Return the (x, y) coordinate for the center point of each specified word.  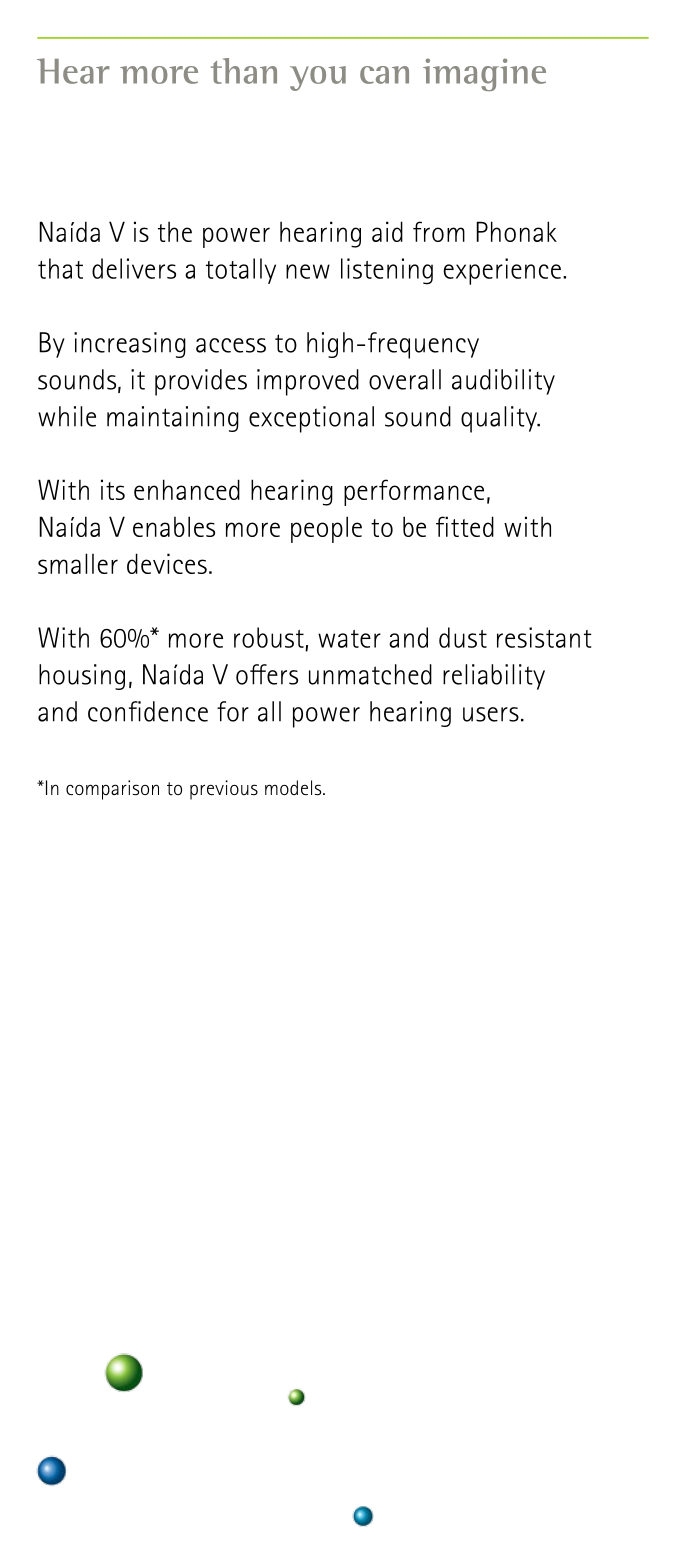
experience (502, 271)
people (326, 529)
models (294, 788)
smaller (78, 563)
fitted (465, 526)
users (491, 714)
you (318, 78)
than (244, 71)
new (308, 271)
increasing (130, 345)
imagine (484, 74)
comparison (112, 790)
